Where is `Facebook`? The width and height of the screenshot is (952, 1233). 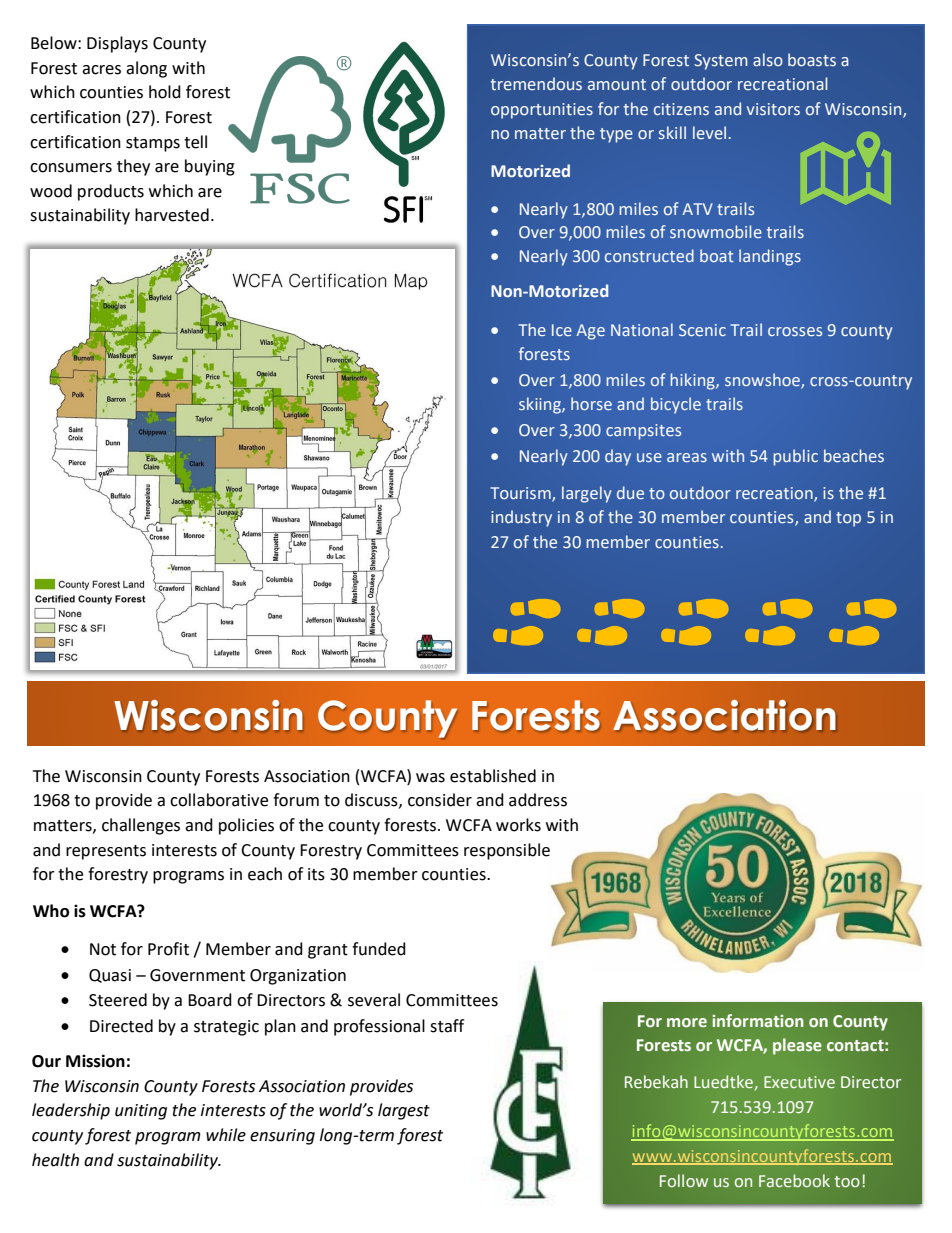 Facebook is located at coordinates (794, 1180).
